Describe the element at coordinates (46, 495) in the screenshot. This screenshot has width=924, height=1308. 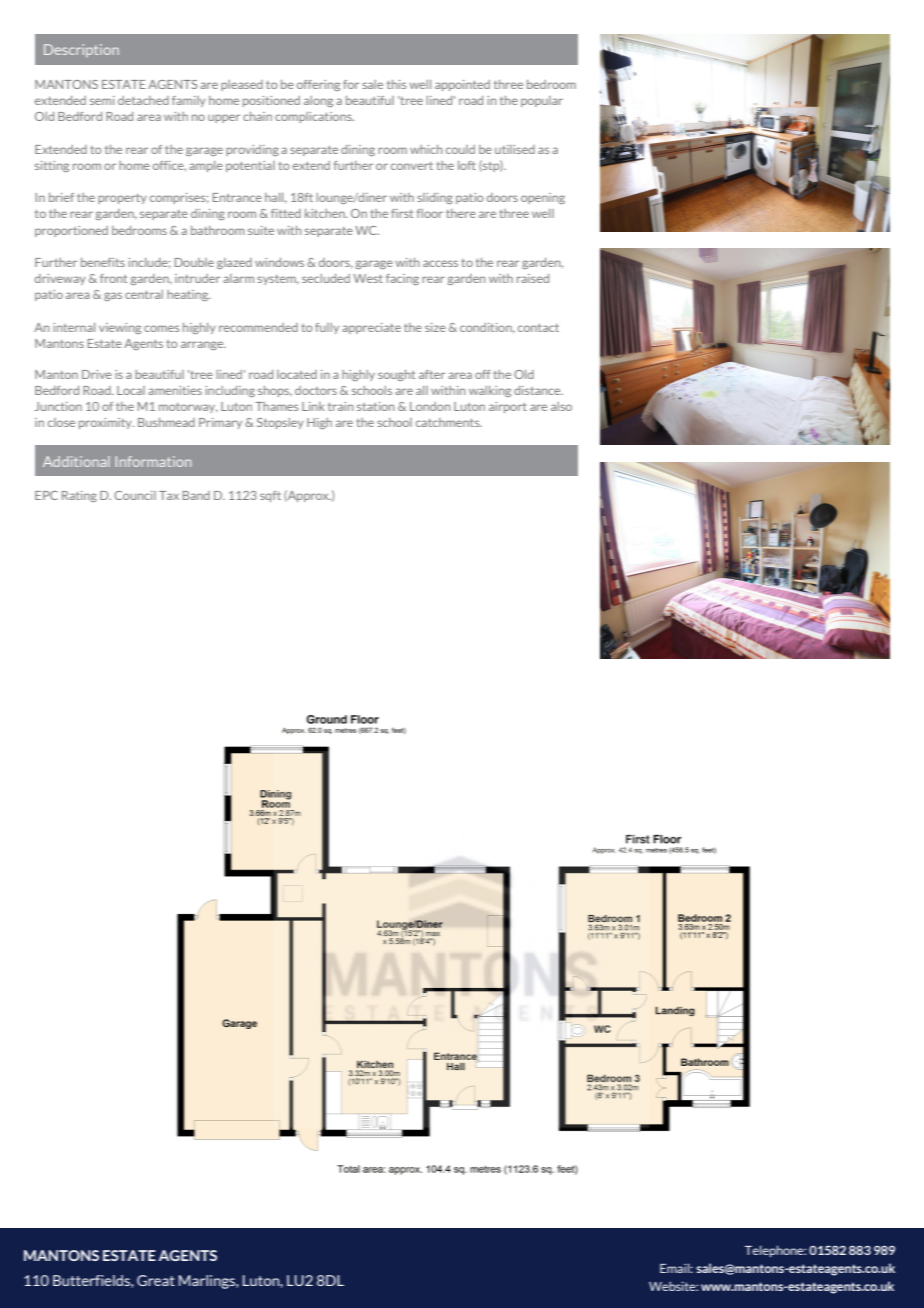
I see `EPC` at that location.
